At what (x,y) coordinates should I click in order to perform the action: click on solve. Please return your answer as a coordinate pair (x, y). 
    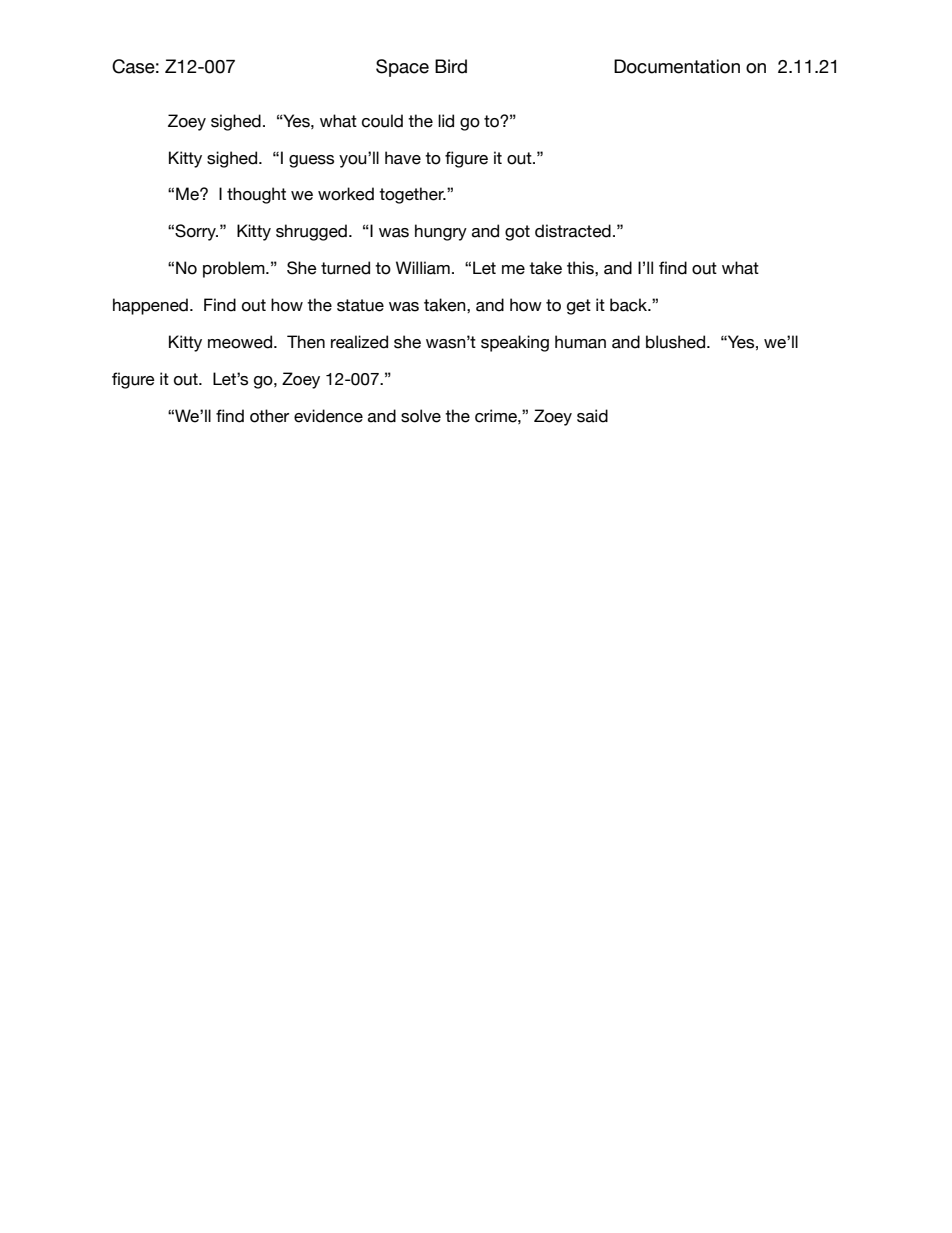
    Looking at the image, I should click on (421, 416).
